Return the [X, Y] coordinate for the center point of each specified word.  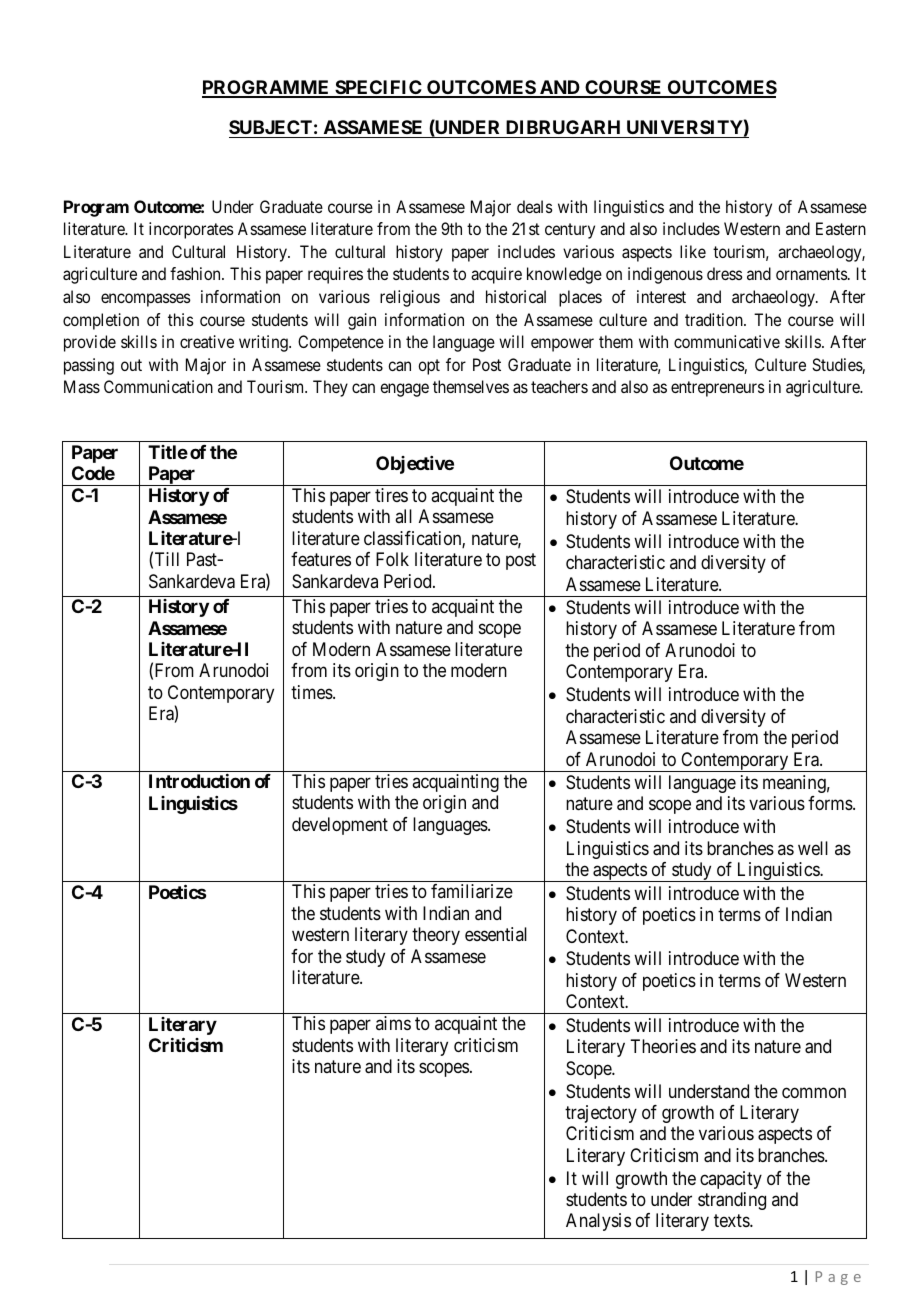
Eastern [841, 228]
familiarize [472, 891]
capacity [731, 1180]
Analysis [598, 1222]
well [813, 848]
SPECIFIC [378, 88]
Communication [158, 386]
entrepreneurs [718, 389]
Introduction [199, 781]
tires [391, 495]
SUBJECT [270, 127]
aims [393, 1023]
